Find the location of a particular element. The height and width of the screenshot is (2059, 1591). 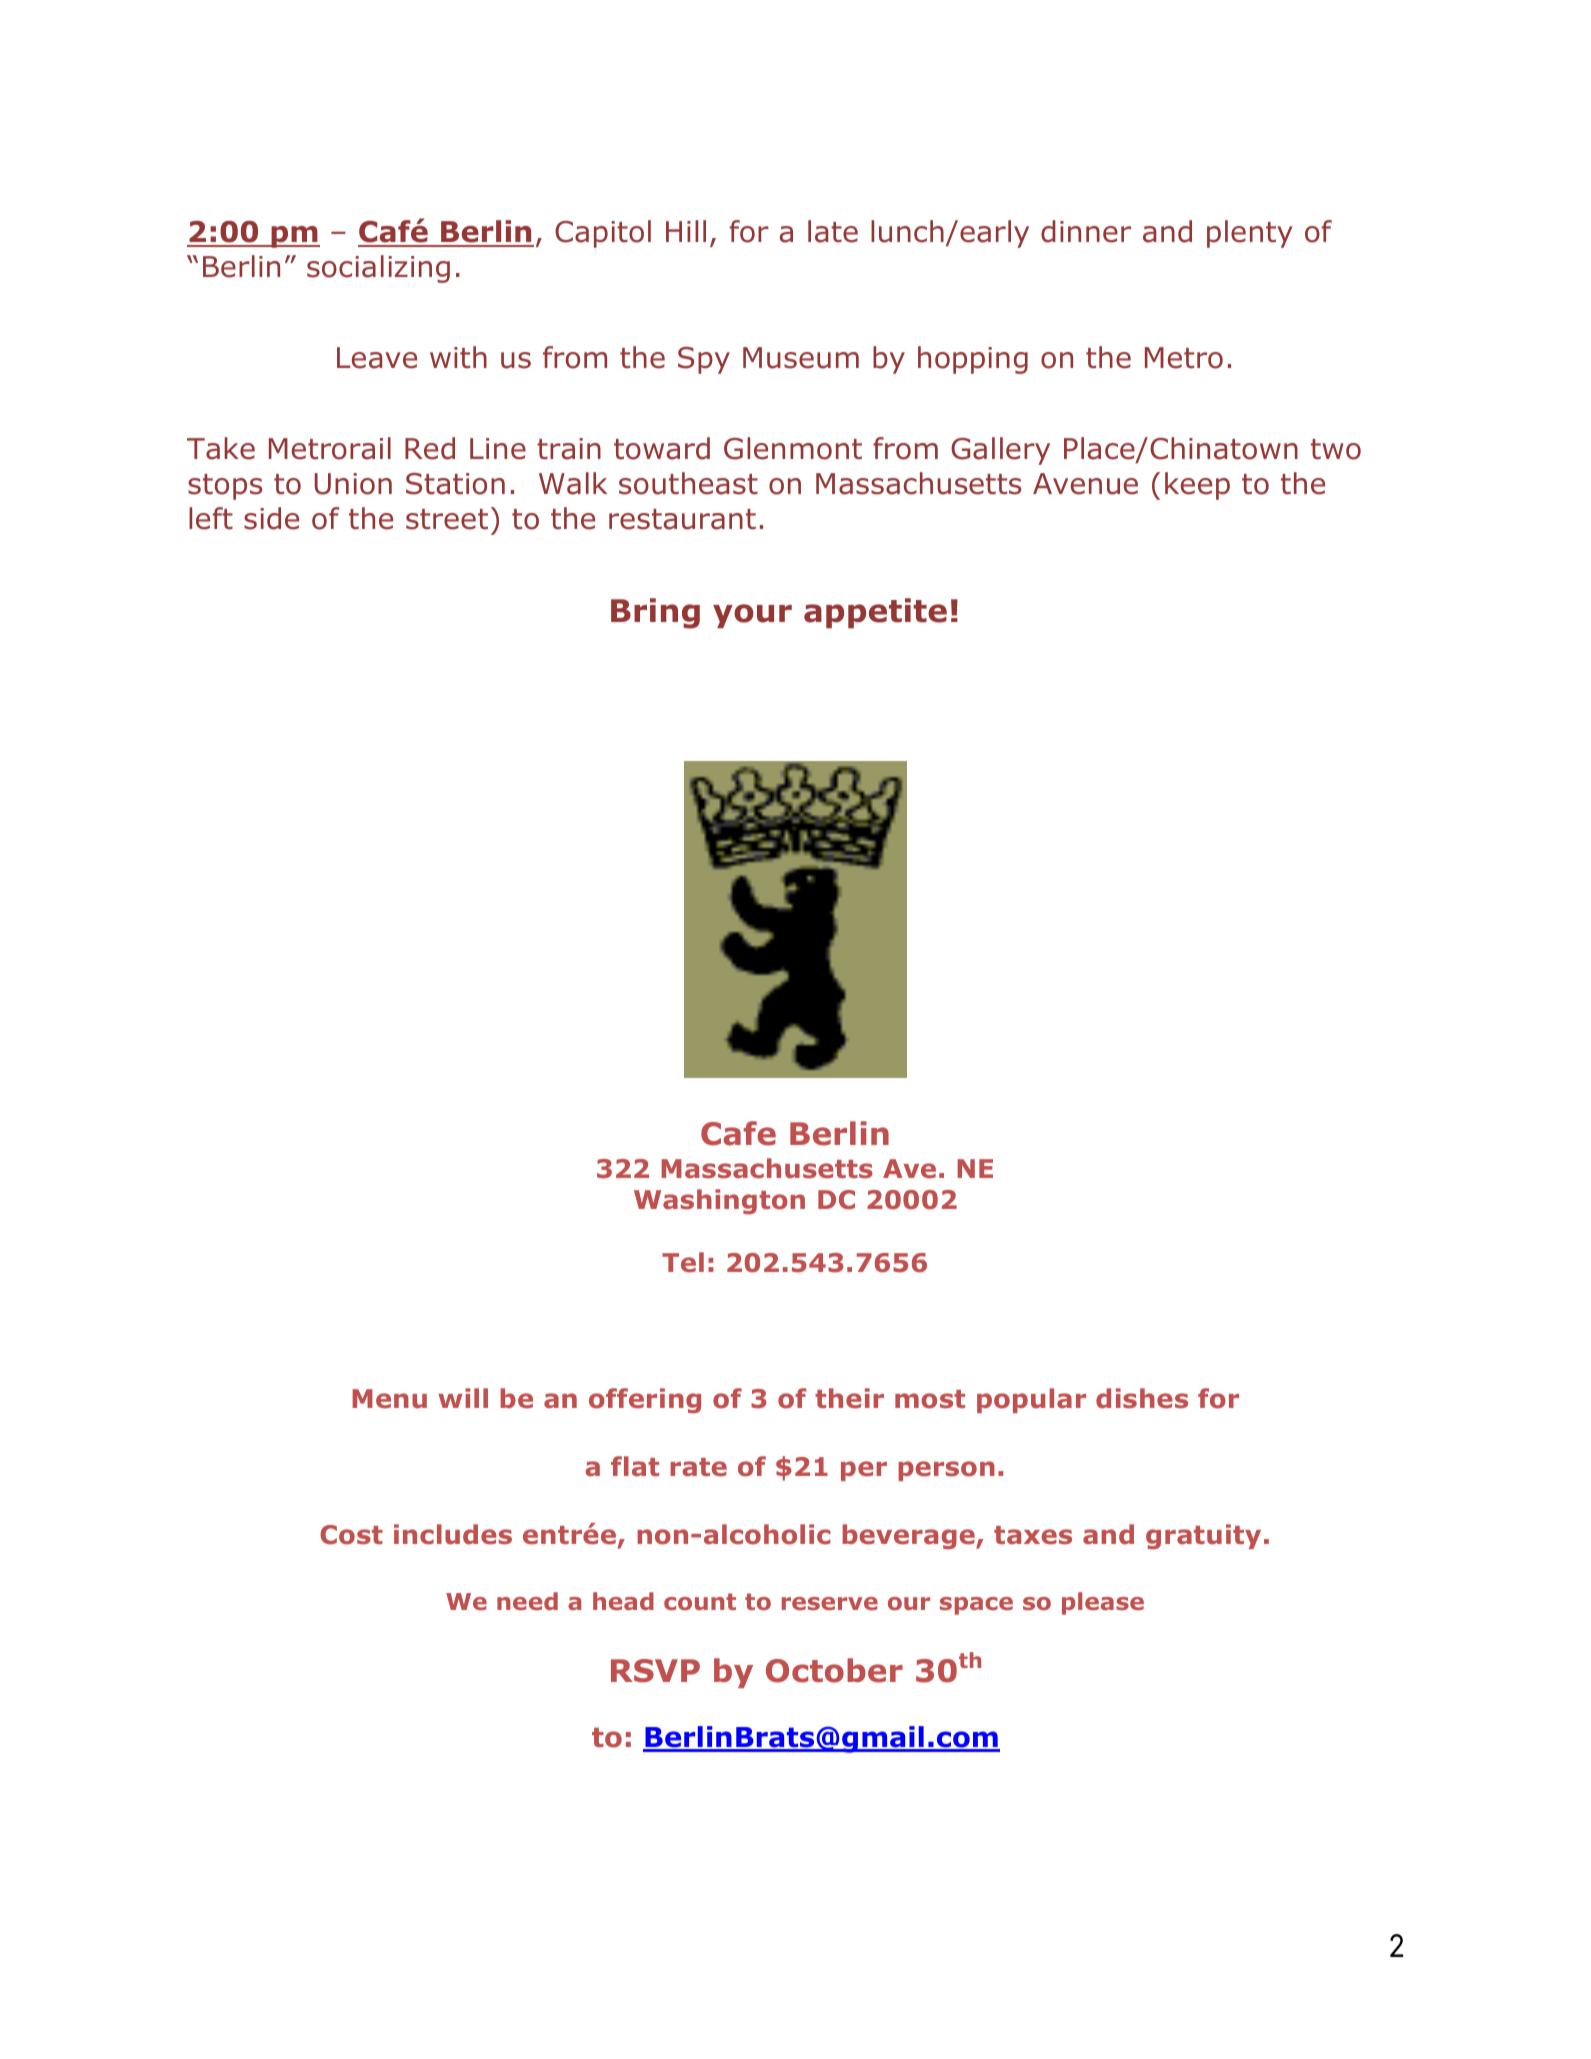

late is located at coordinates (833, 231).
